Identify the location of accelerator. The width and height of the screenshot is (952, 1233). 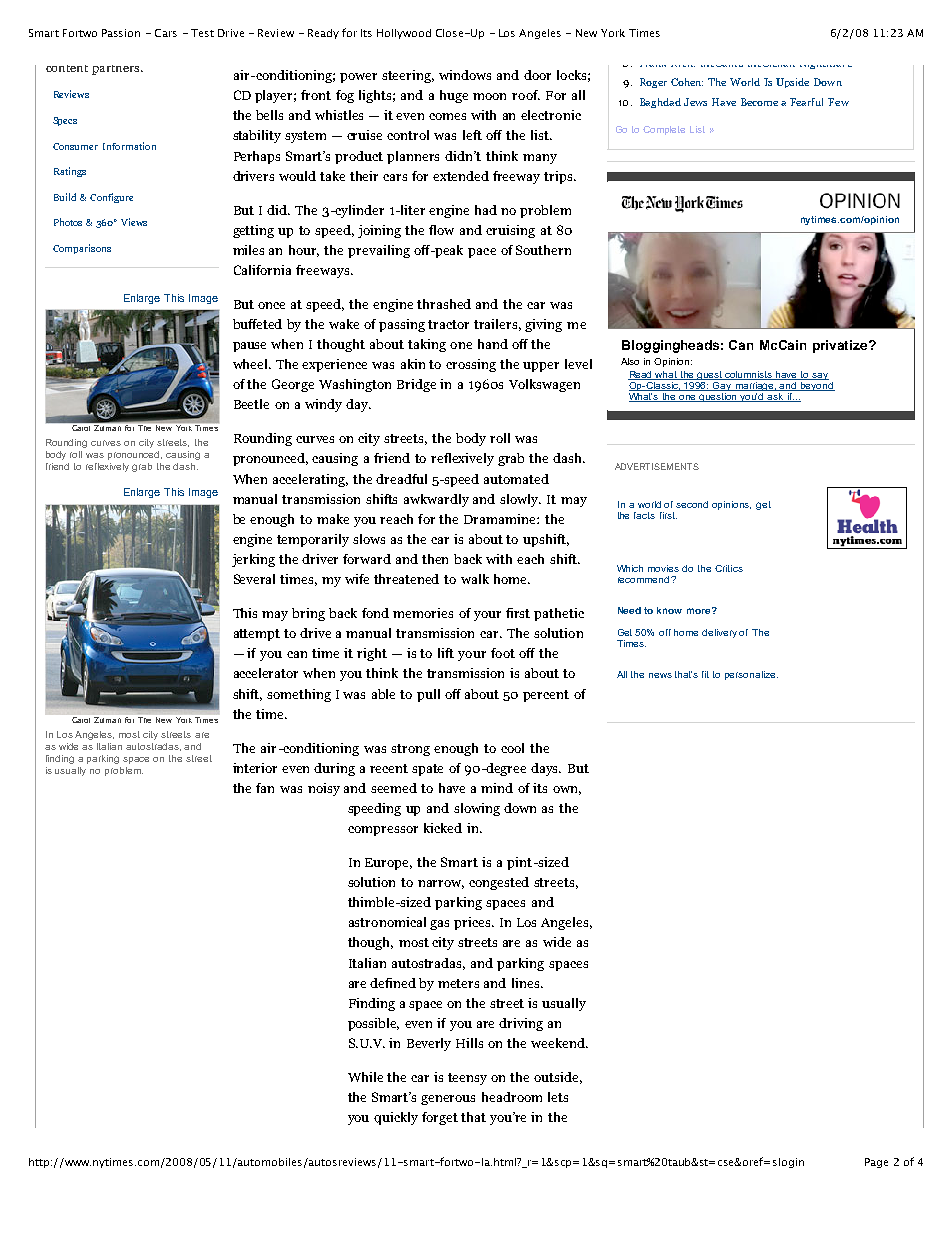
(266, 673).
